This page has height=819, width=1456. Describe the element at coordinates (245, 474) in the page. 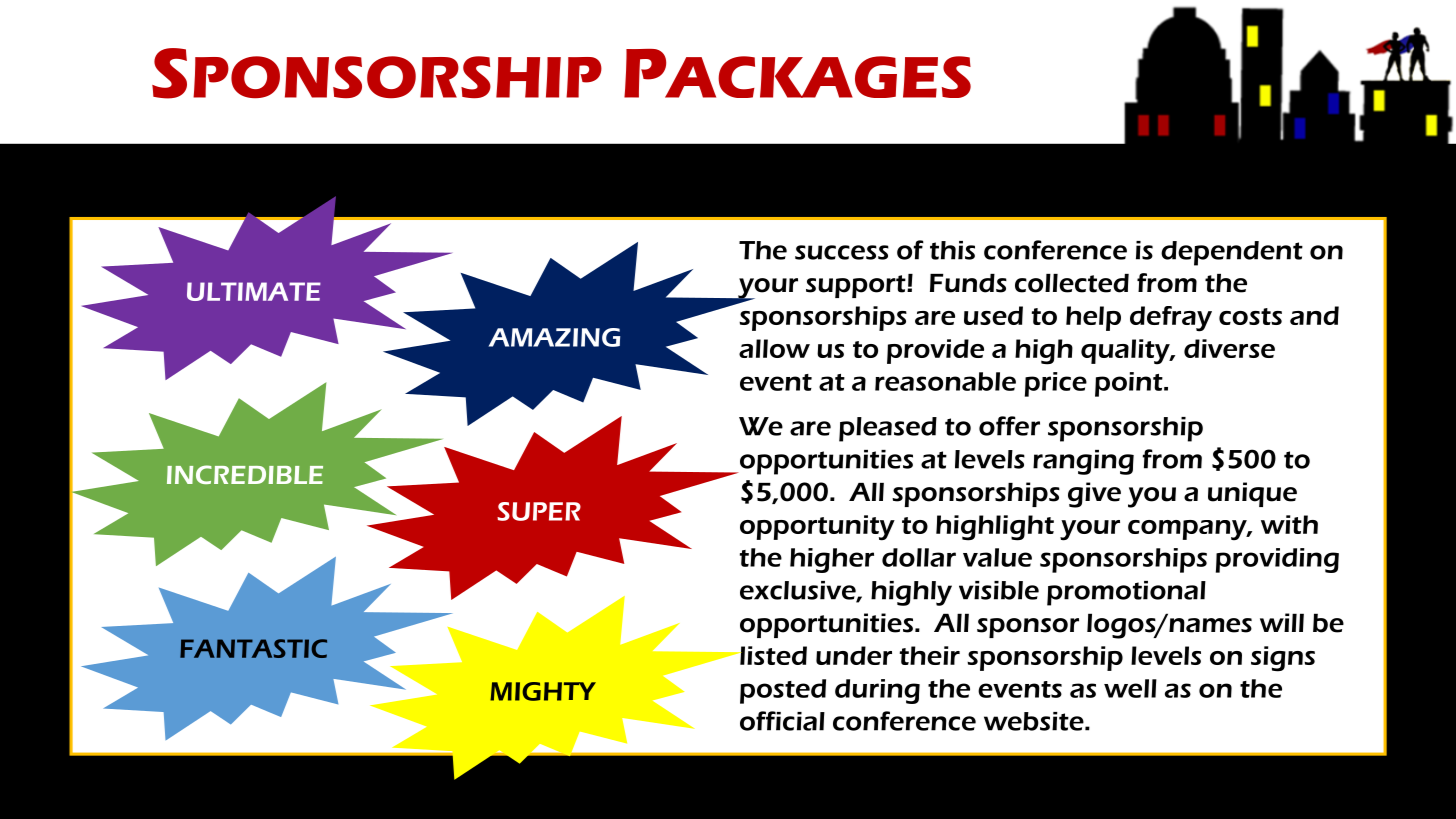

I see `INCREDIBLE` at that location.
